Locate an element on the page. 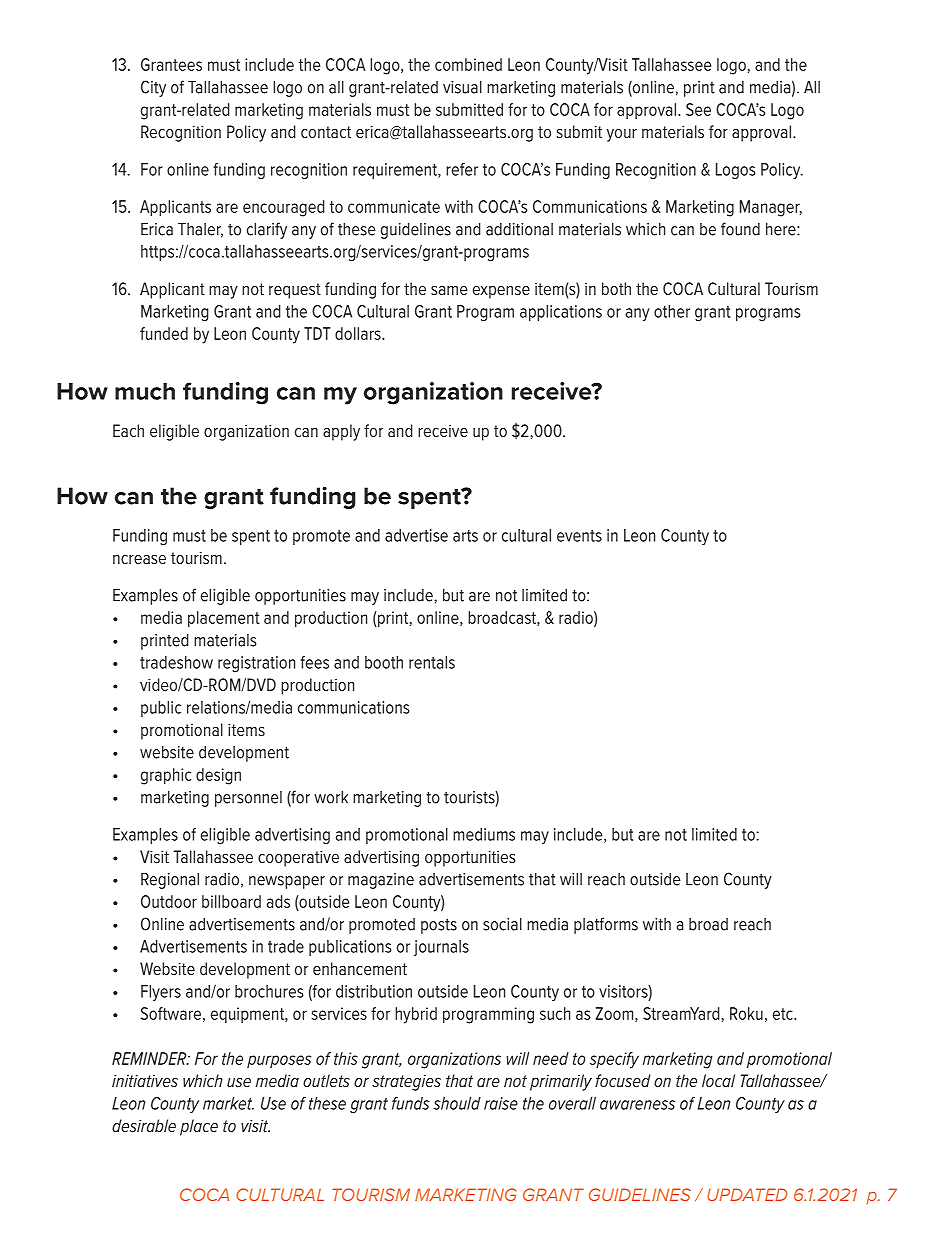 The width and height of the page is (952, 1233). should is located at coordinates (457, 1103).
